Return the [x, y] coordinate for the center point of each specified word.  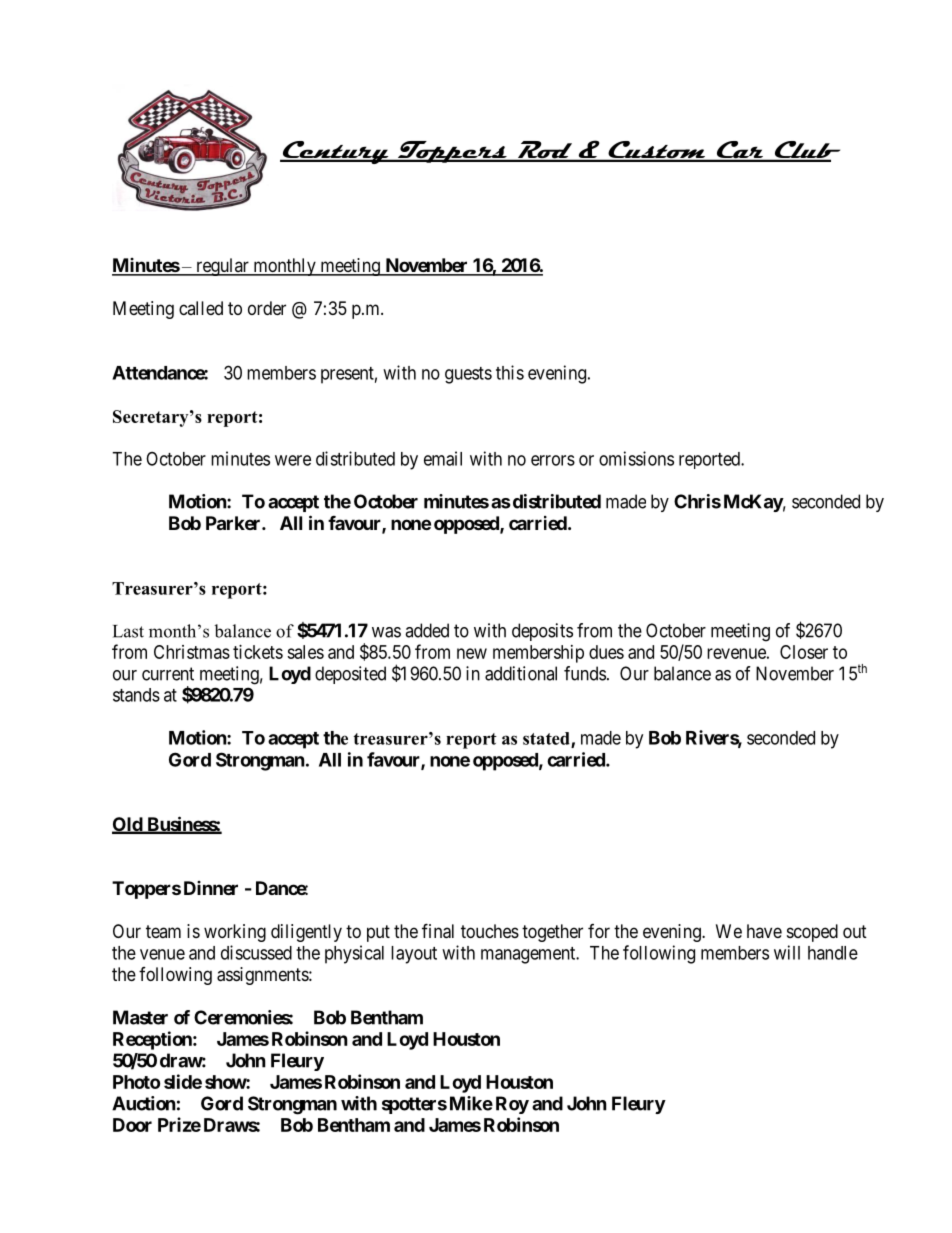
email [443, 458]
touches [490, 931]
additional [521, 673]
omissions [636, 458]
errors [553, 460]
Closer [804, 652]
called [201, 308]
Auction [144, 1103]
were [293, 460]
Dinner [211, 888]
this [510, 372]
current [168, 674]
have [764, 931]
